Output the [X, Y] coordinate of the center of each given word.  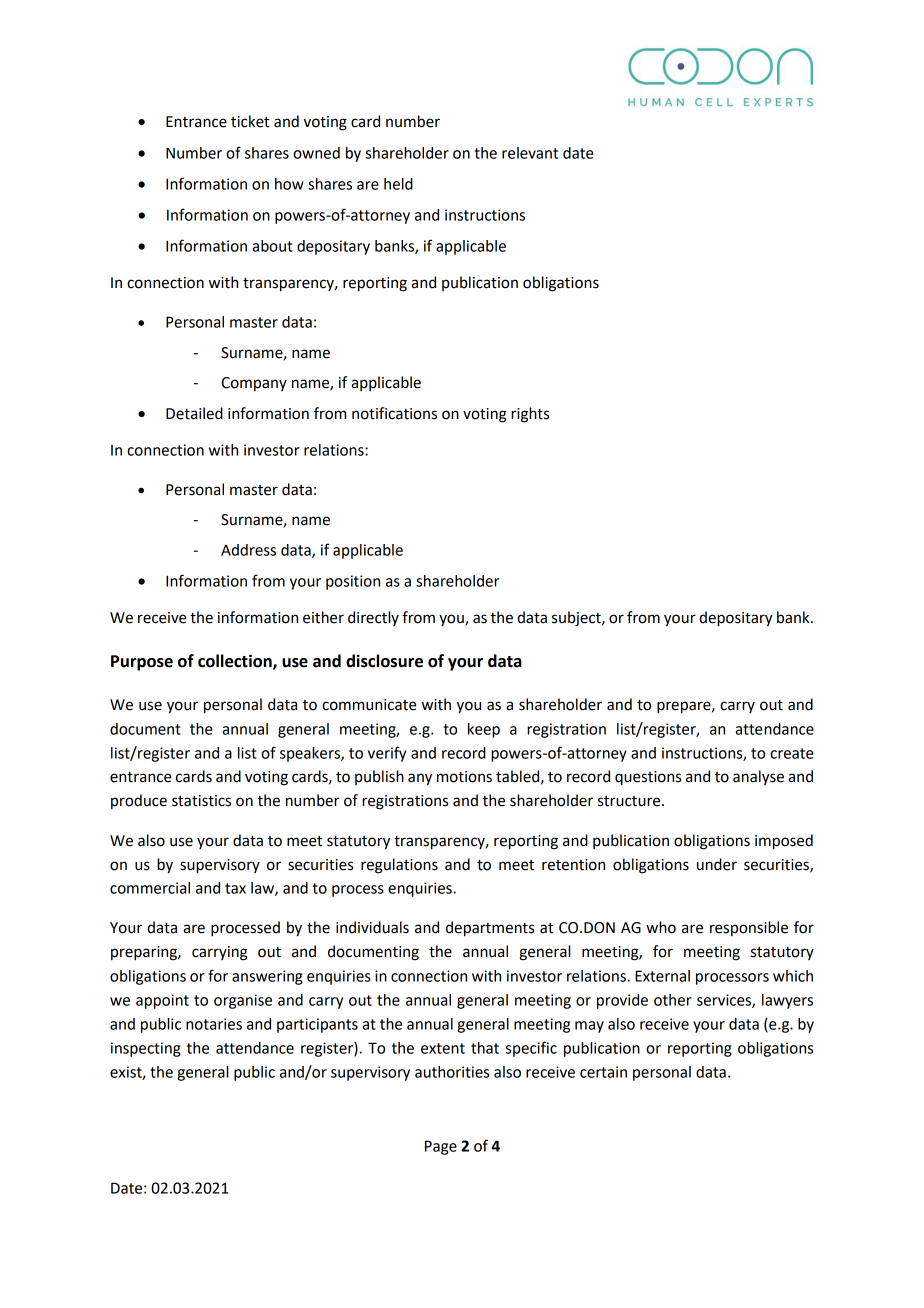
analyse [758, 778]
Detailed [194, 413]
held [398, 184]
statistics [201, 801]
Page [441, 1147]
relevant [530, 153]
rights [530, 415]
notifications [394, 413]
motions [464, 777]
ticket [250, 121]
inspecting [146, 1049]
